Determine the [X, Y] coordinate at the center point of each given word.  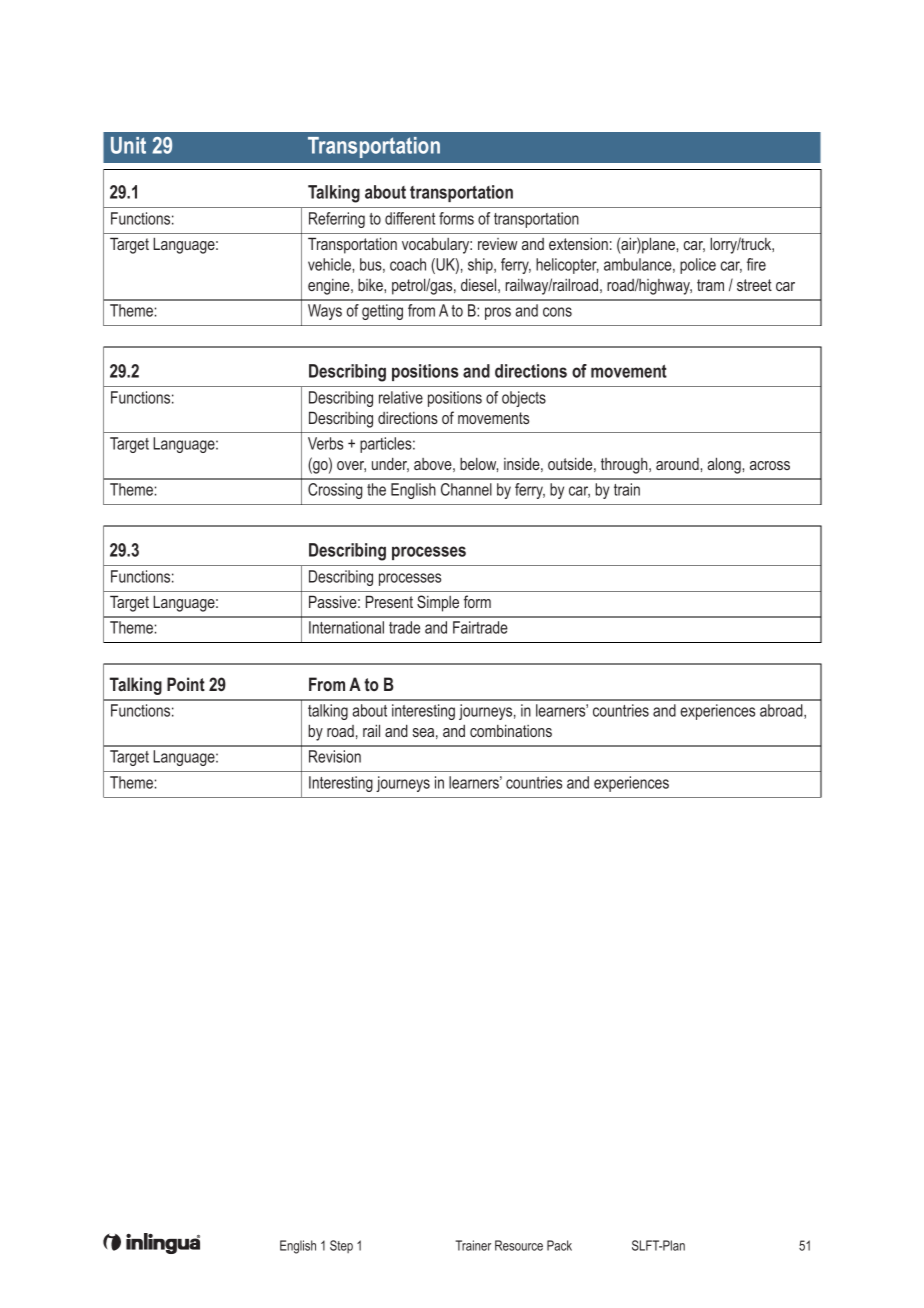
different [410, 218]
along [725, 465]
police [698, 266]
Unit [128, 145]
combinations [511, 730]
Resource [519, 1245]
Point [186, 684]
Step [341, 1246]
